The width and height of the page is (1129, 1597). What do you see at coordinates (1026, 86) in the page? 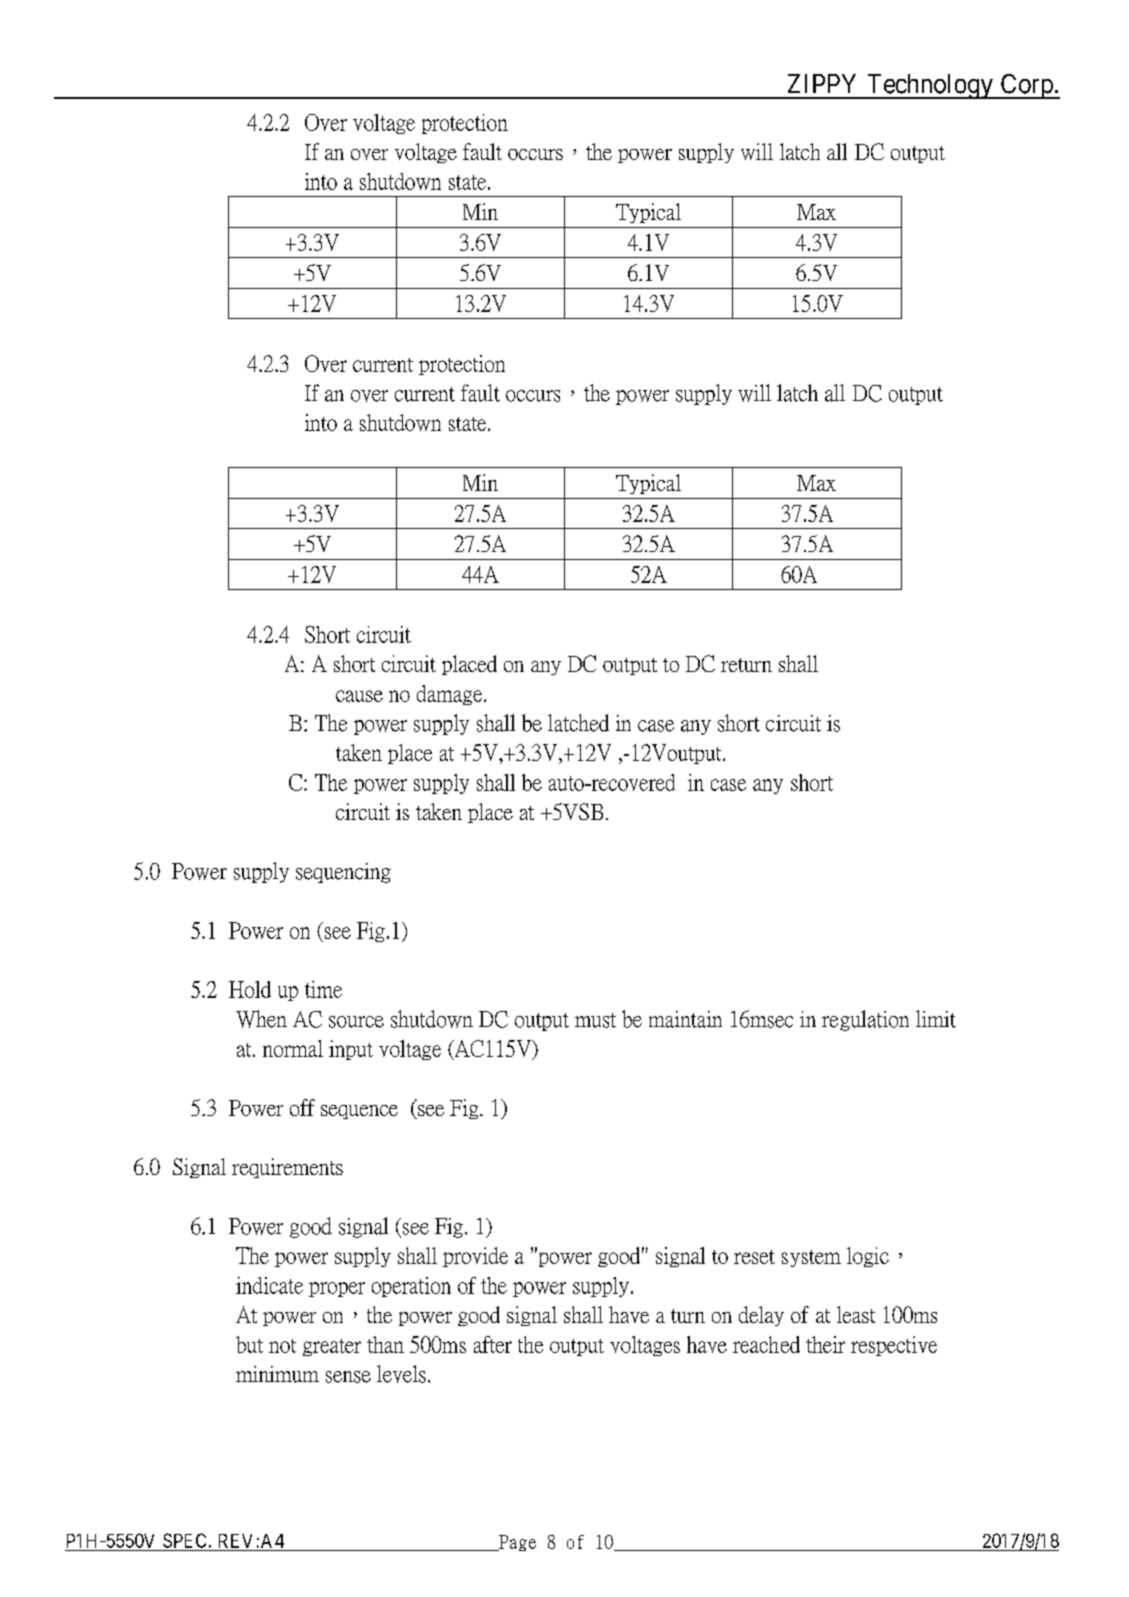
I see `Corp` at bounding box center [1026, 86].
